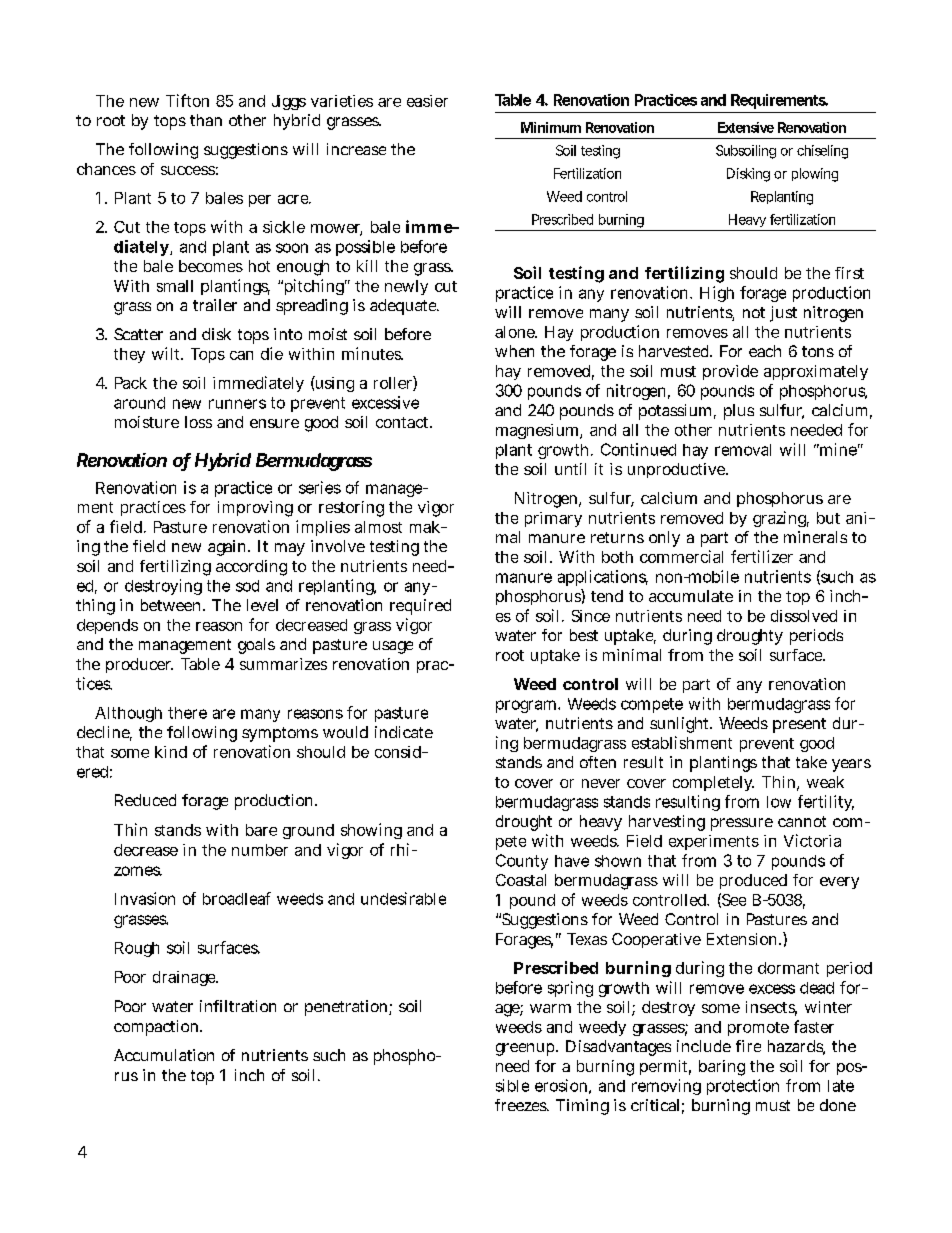 Image resolution: width=952 pixels, height=1233 pixels. I want to click on Accumulation, so click(164, 1055).
